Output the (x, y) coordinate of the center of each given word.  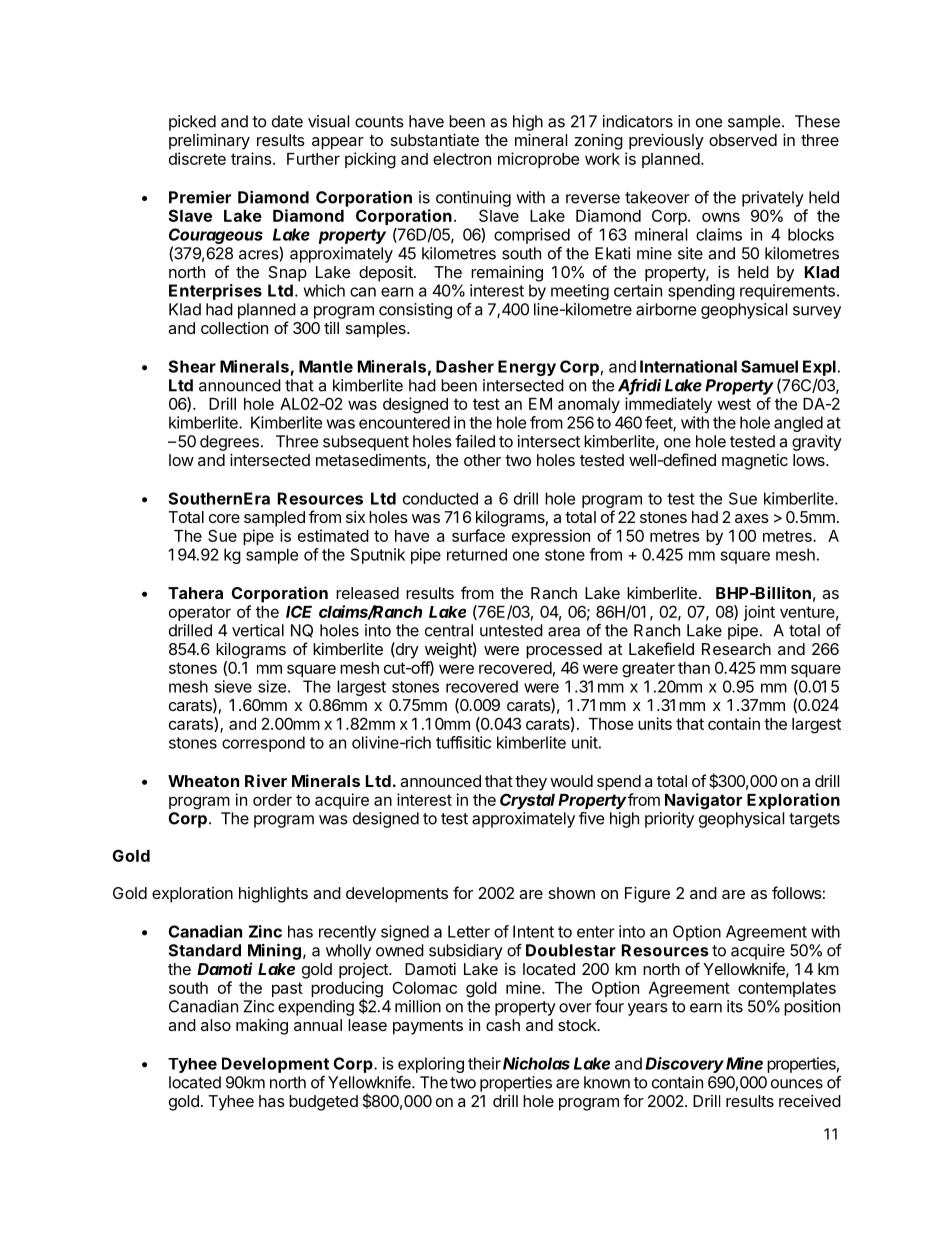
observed (743, 140)
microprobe (538, 160)
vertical (258, 630)
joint (759, 613)
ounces (797, 1084)
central (449, 630)
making (262, 1027)
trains (251, 158)
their (484, 1063)
